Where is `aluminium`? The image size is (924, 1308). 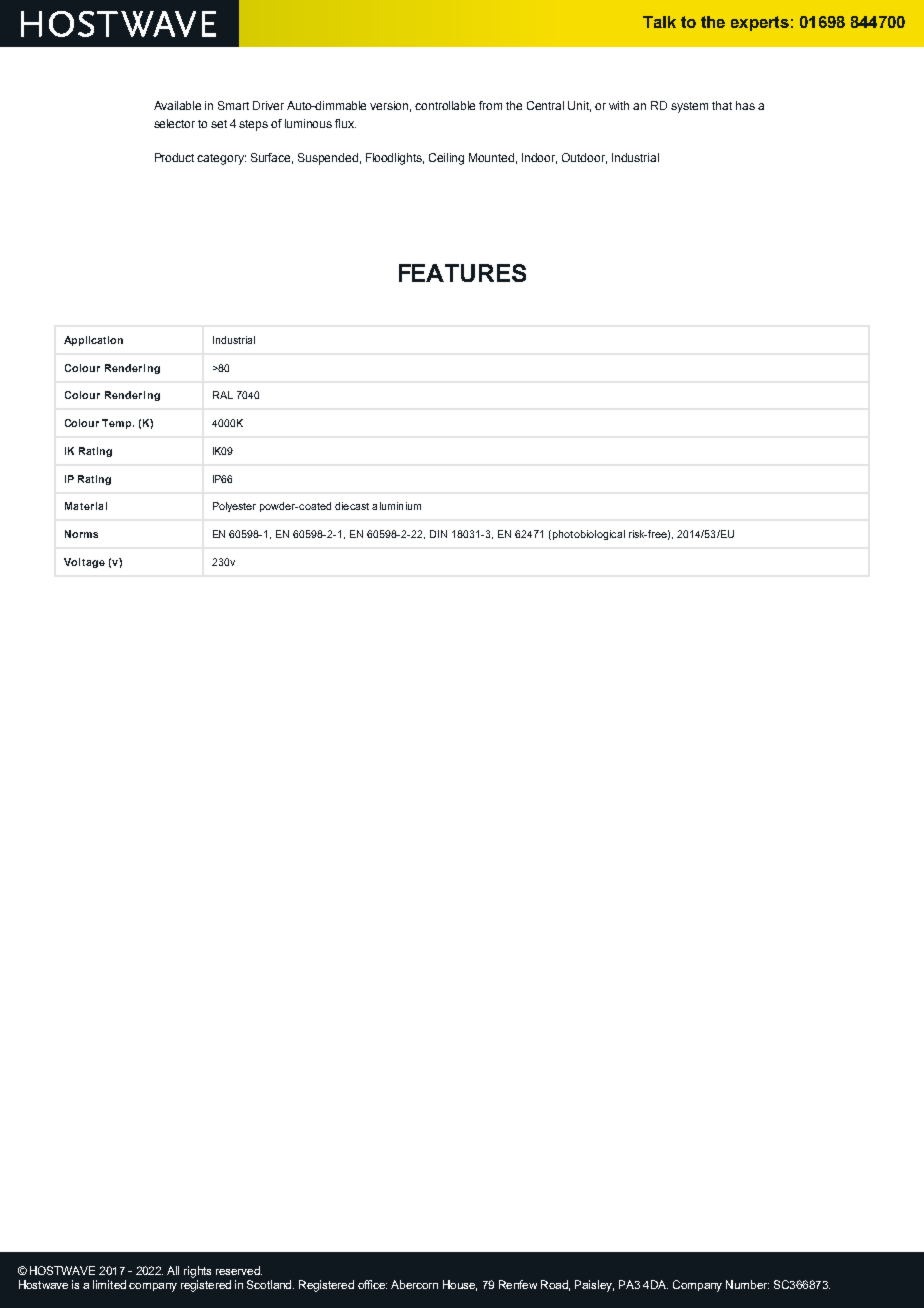
aluminium is located at coordinates (396, 506).
